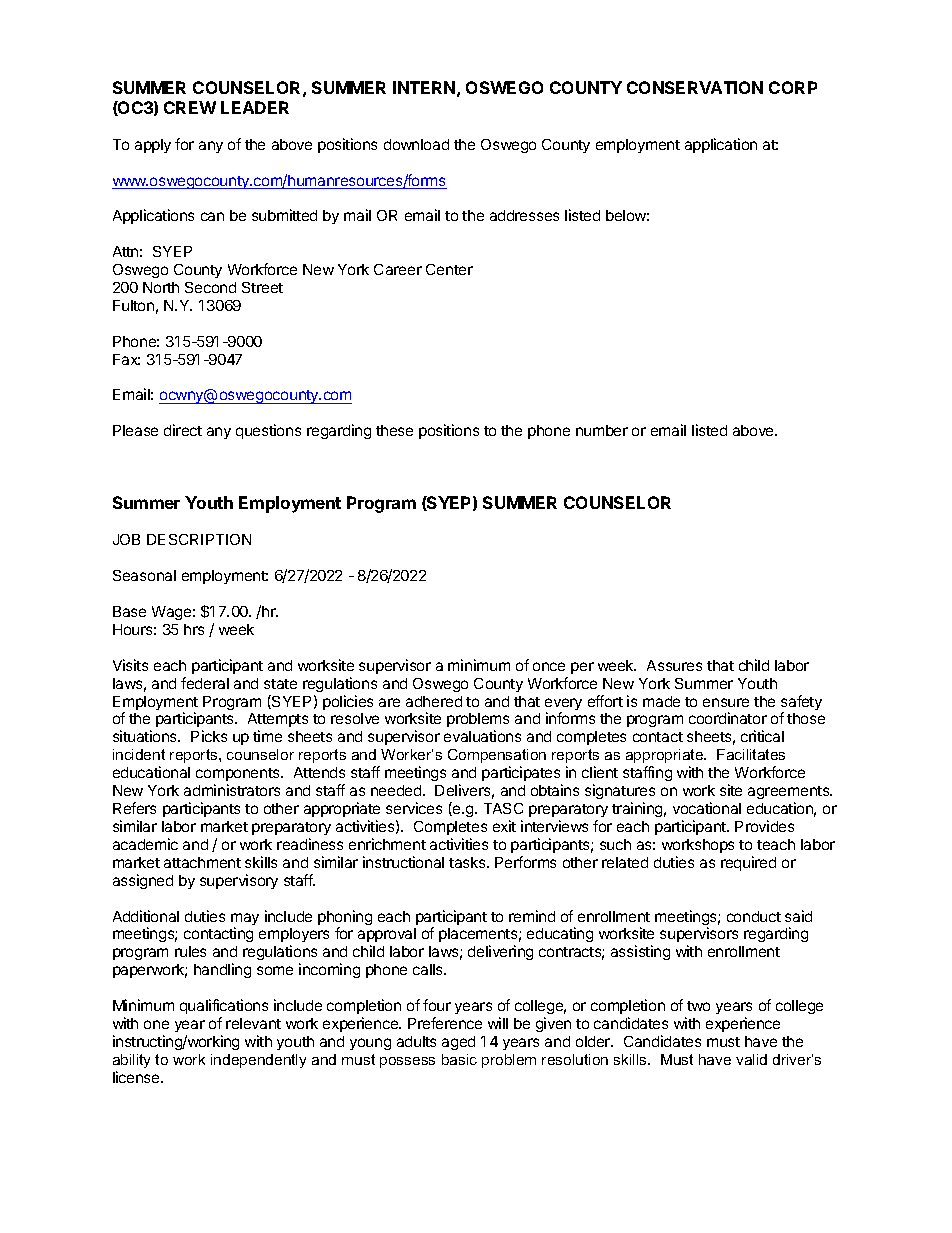 The image size is (952, 1233). Describe the element at coordinates (199, 539) in the document. I see `DESCRIPTION` at that location.
